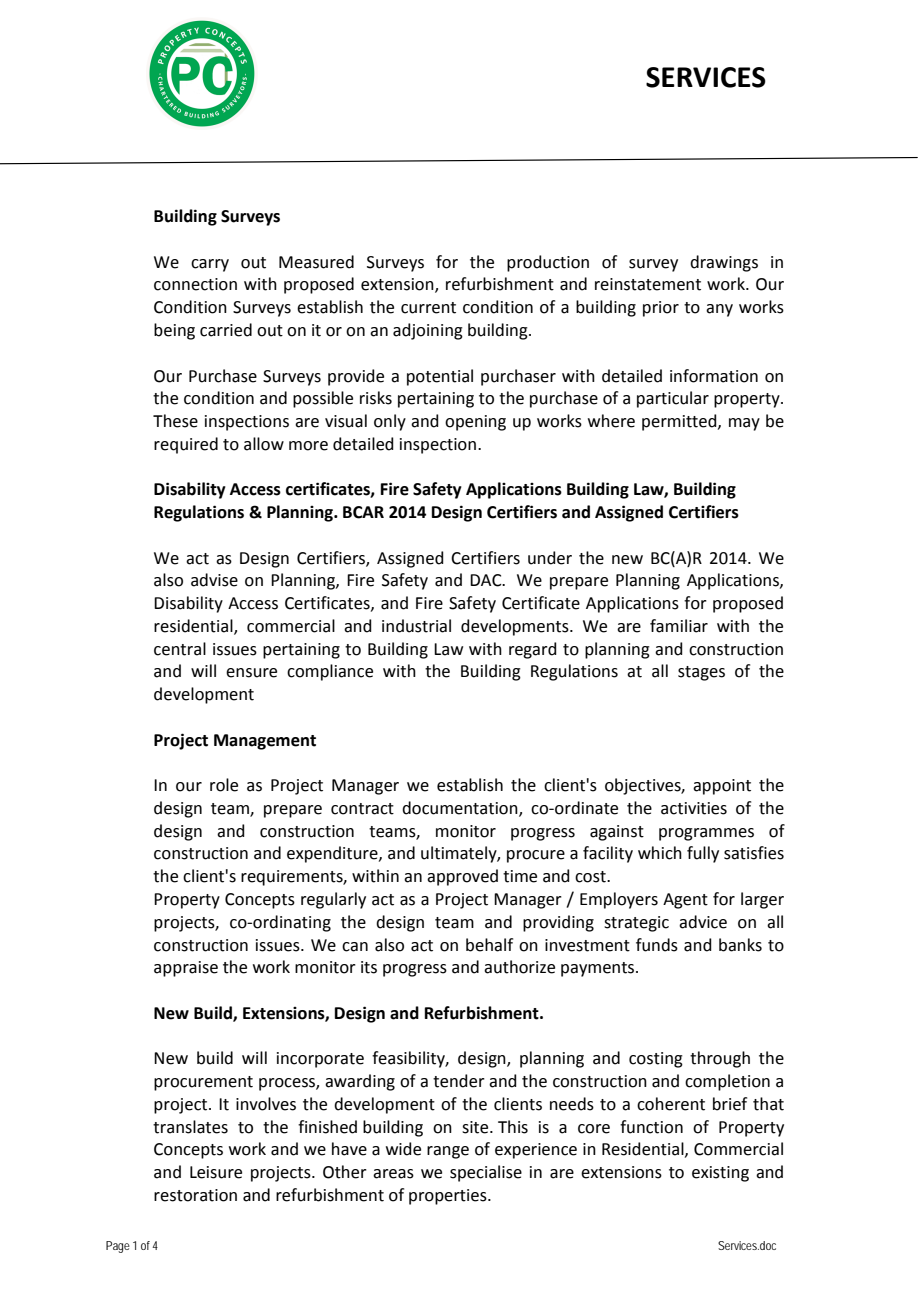 Image resolution: width=924 pixels, height=1308 pixels. What do you see at coordinates (180, 649) in the page?
I see `central` at bounding box center [180, 649].
